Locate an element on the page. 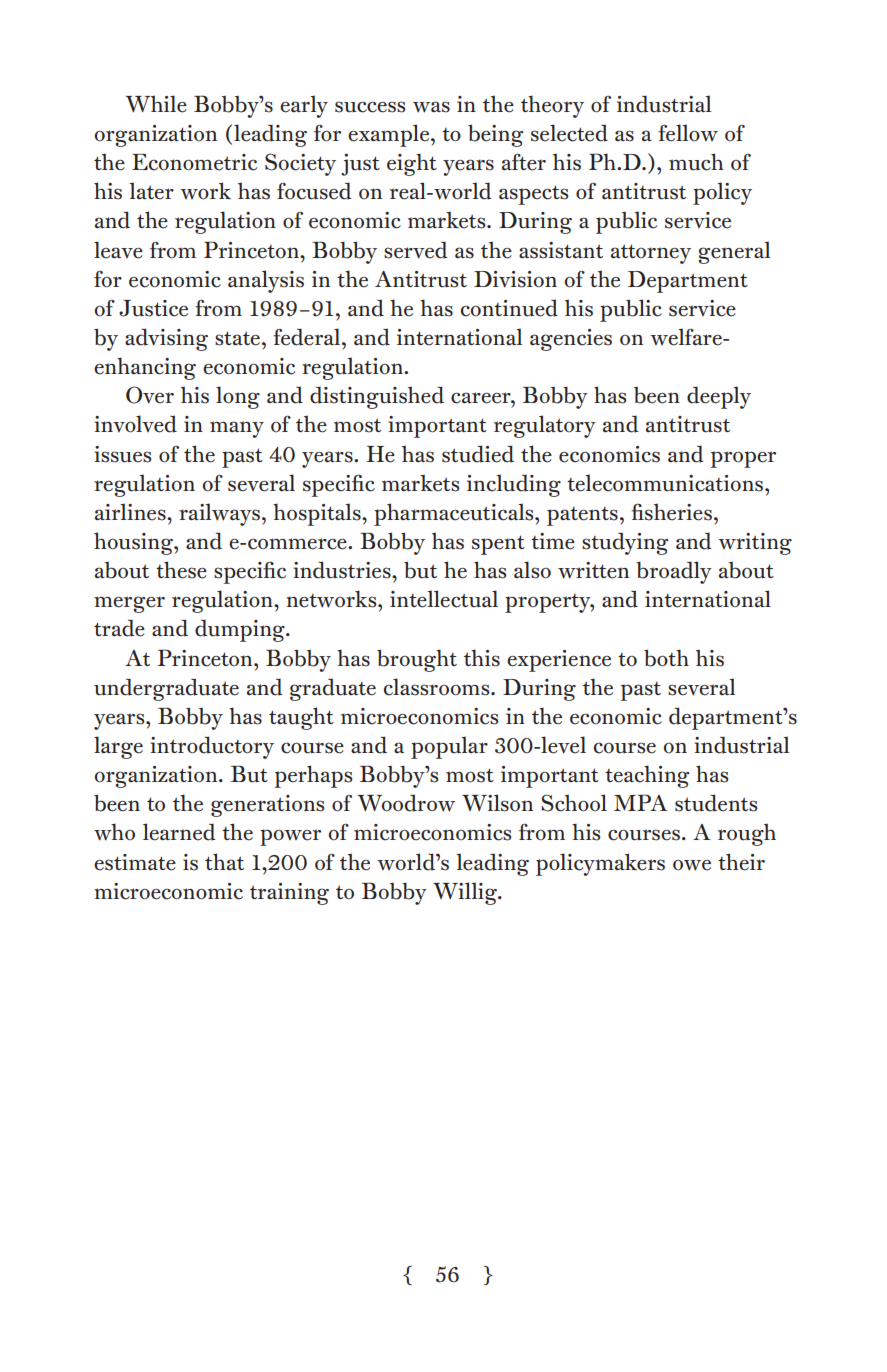 The height and width of the page is (1372, 887). was is located at coordinates (431, 107).
